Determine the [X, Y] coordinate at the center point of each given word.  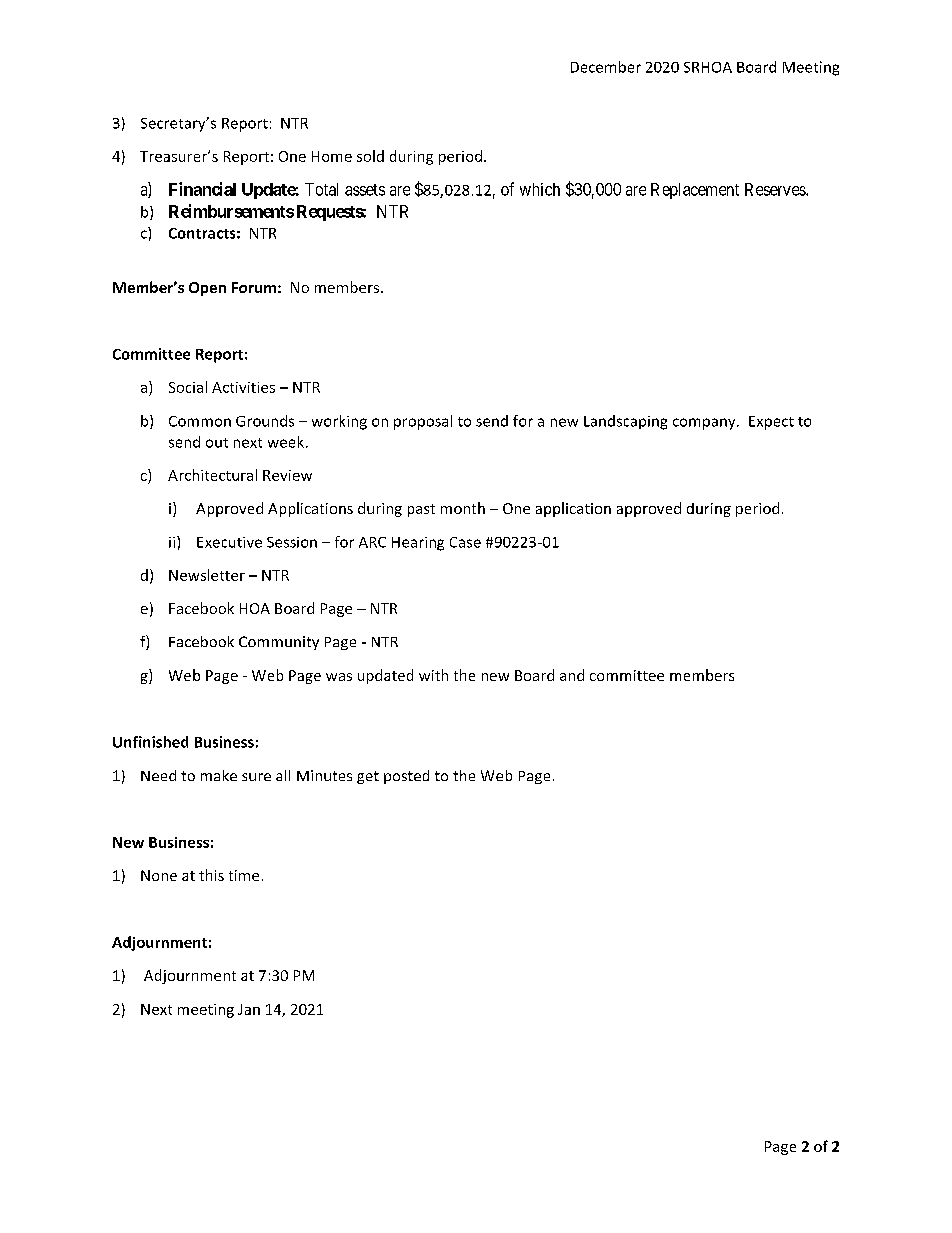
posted [406, 777]
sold [370, 156]
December [606, 67]
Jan [249, 1009]
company [705, 424]
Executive [229, 542]
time [244, 875]
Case [465, 542]
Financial [202, 189]
